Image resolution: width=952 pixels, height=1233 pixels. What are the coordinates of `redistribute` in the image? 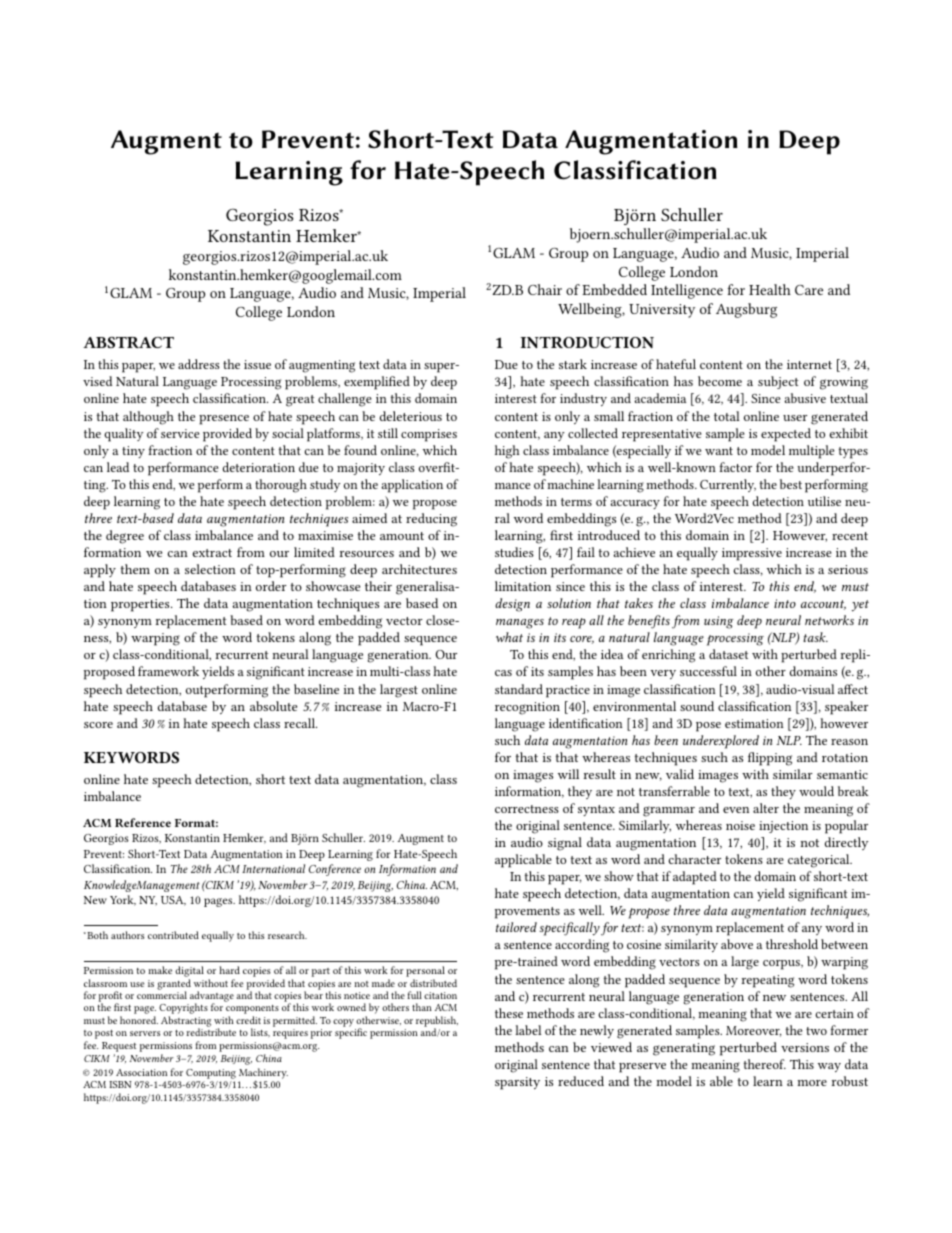 It's located at (211, 1032).
